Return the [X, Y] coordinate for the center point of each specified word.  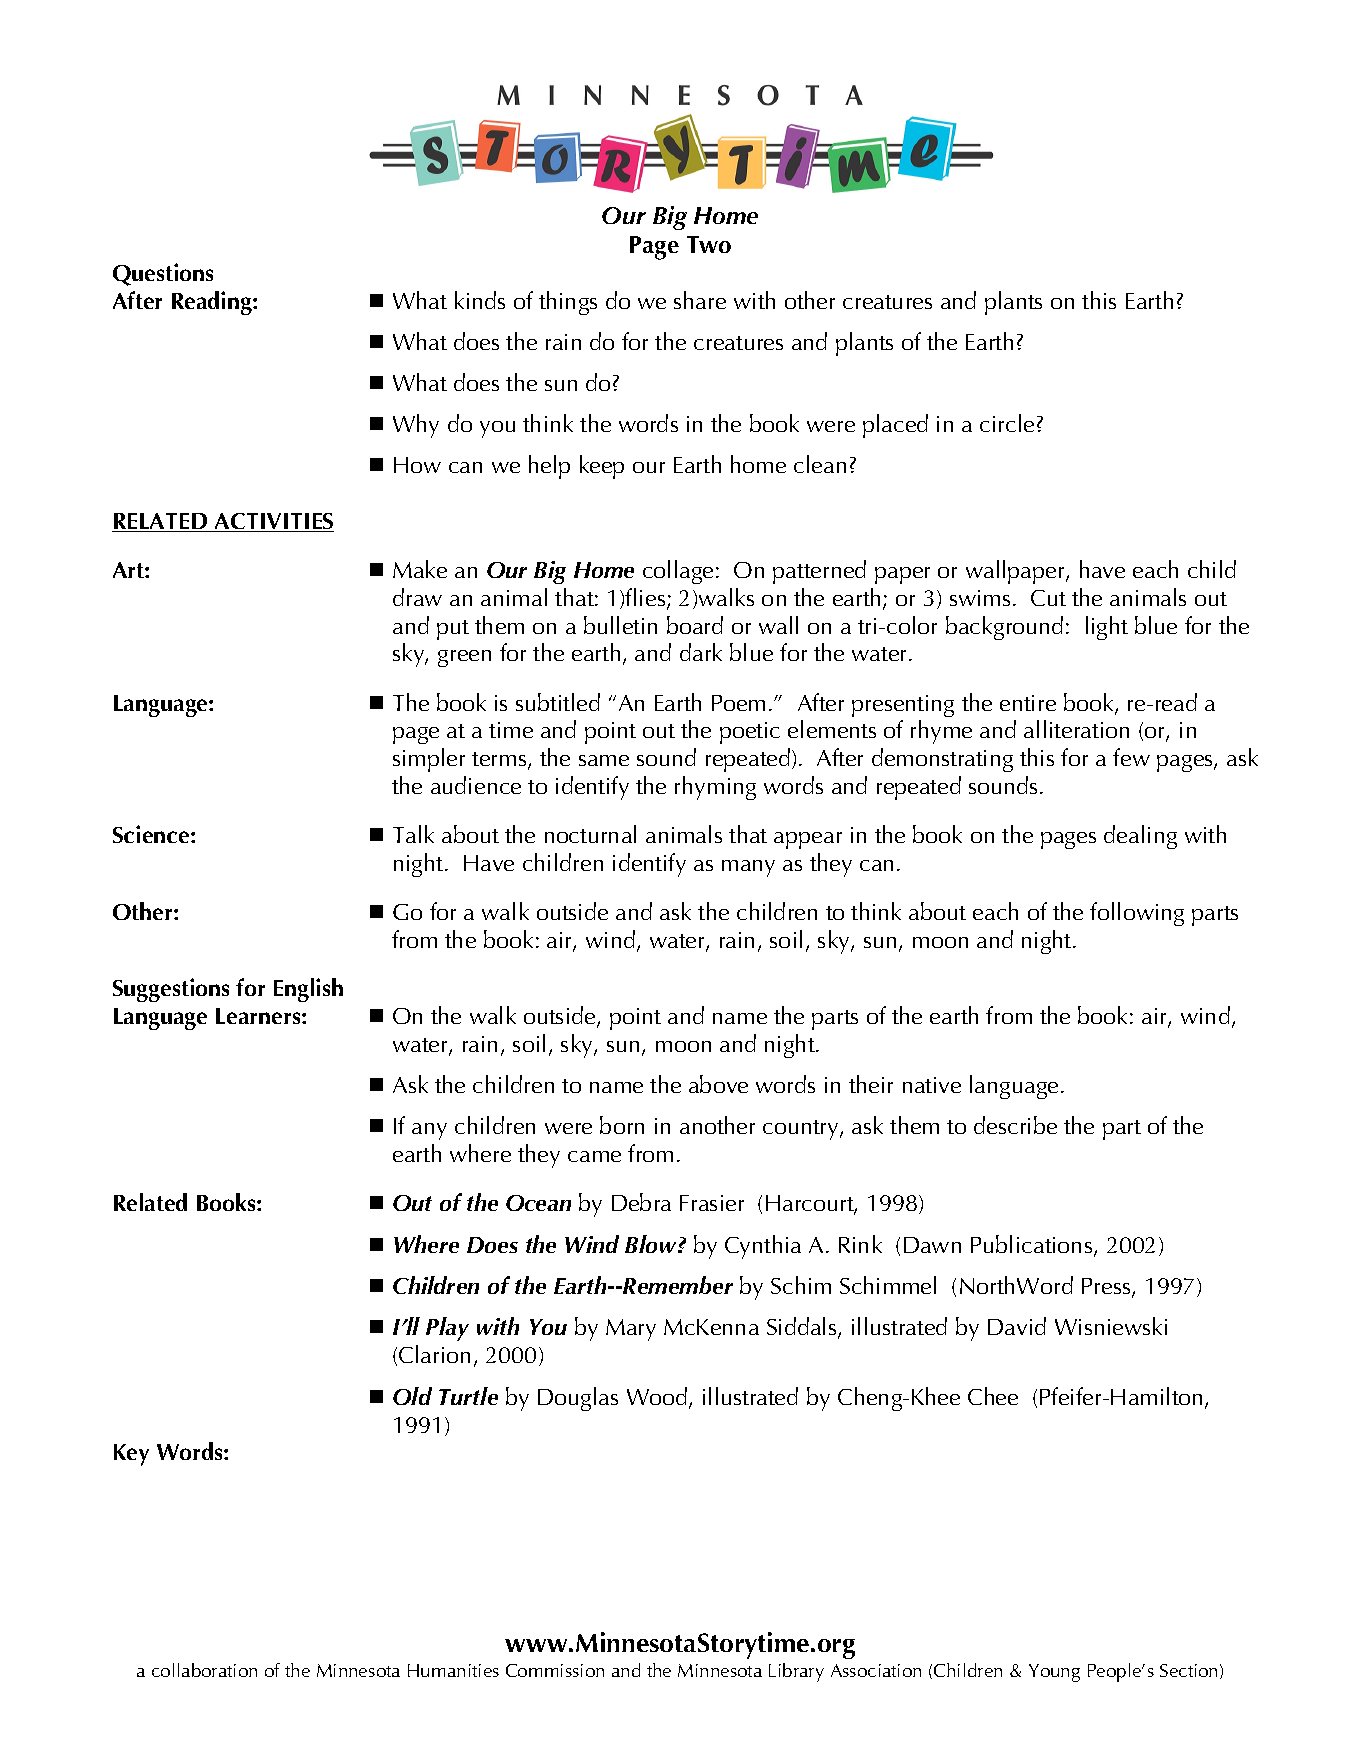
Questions [163, 274]
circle [1007, 423]
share [700, 300]
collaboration [204, 1670]
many [748, 868]
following [1137, 914]
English [308, 990]
